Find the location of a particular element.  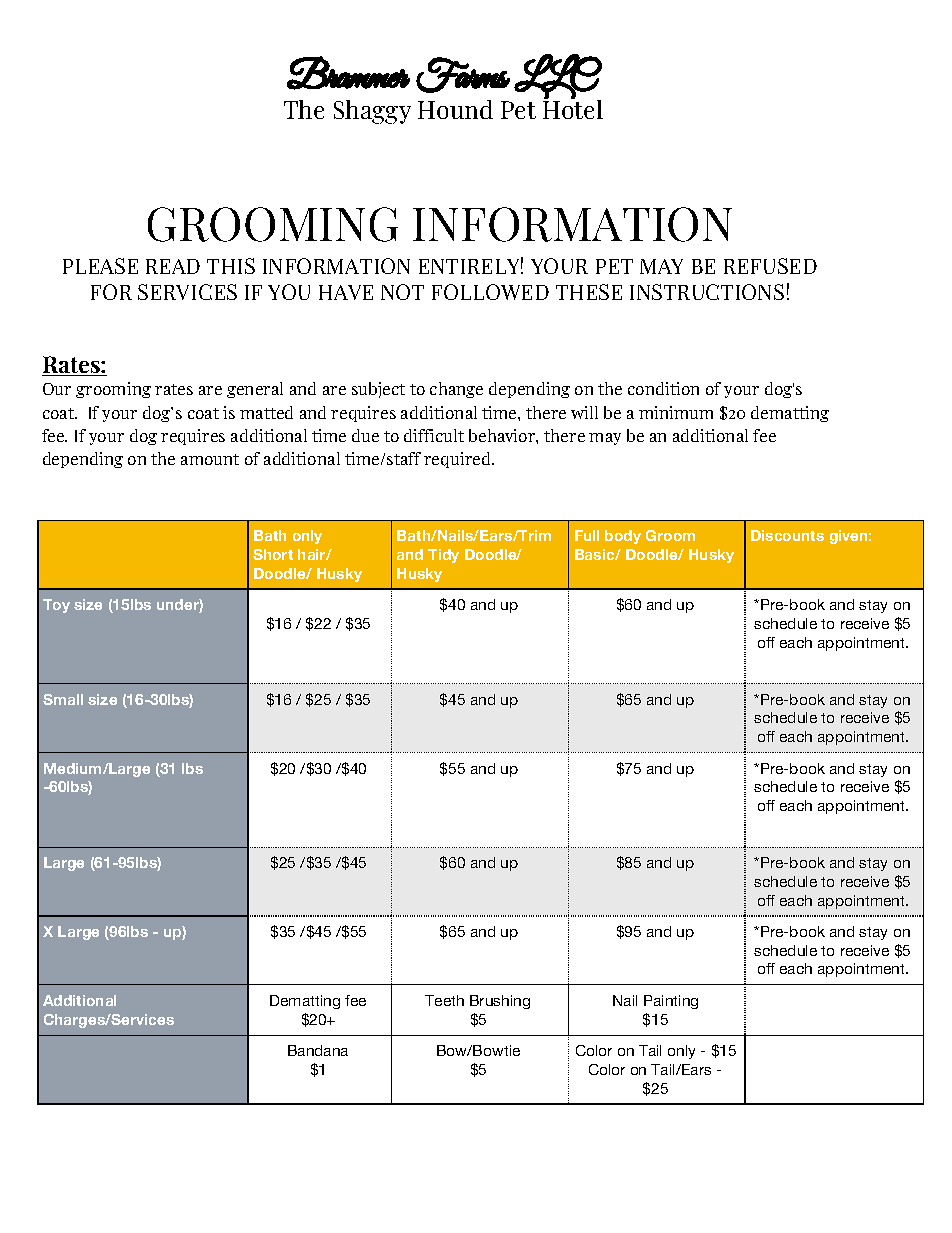

Painting is located at coordinates (671, 1002).
